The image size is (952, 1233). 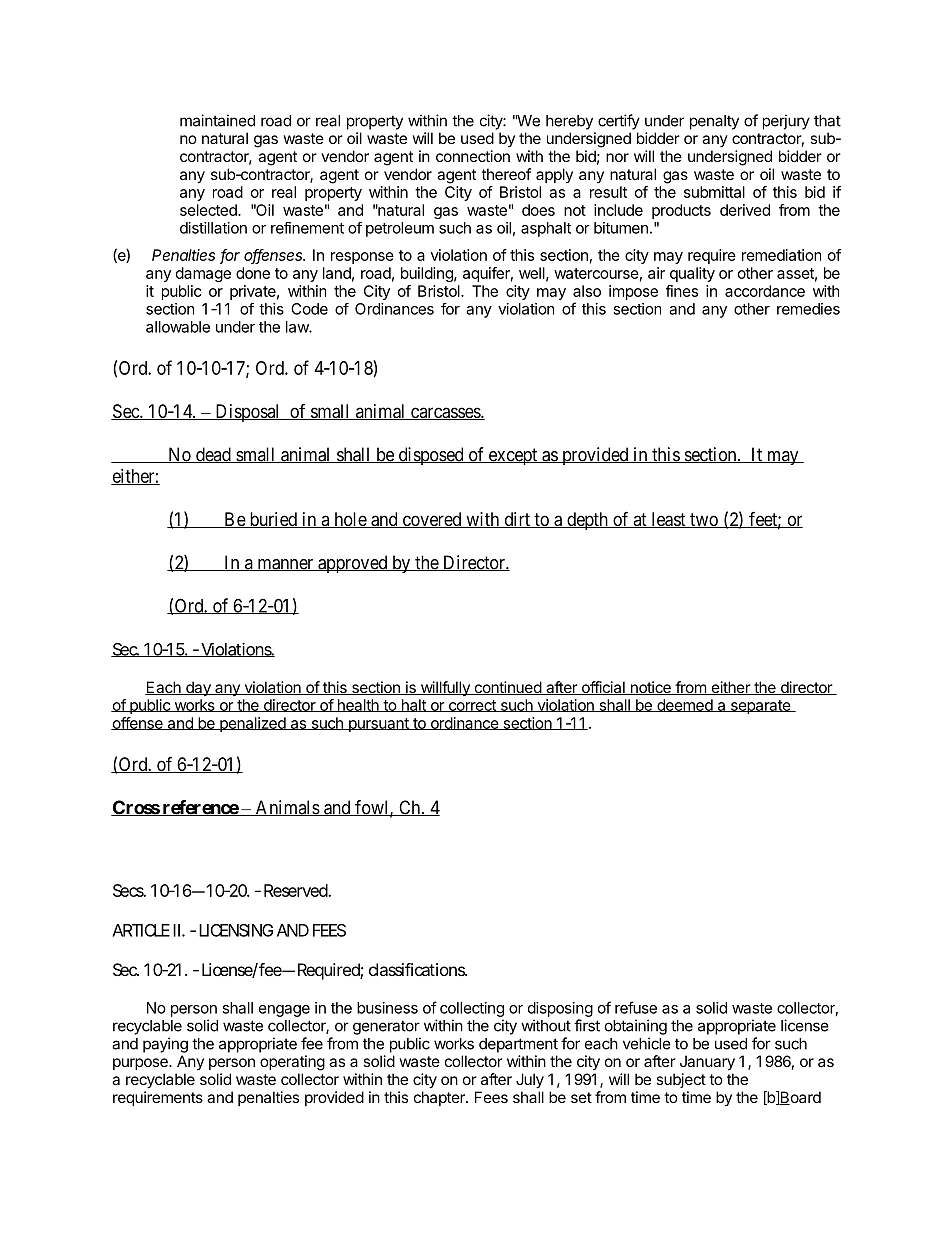 I want to click on two, so click(x=704, y=520).
